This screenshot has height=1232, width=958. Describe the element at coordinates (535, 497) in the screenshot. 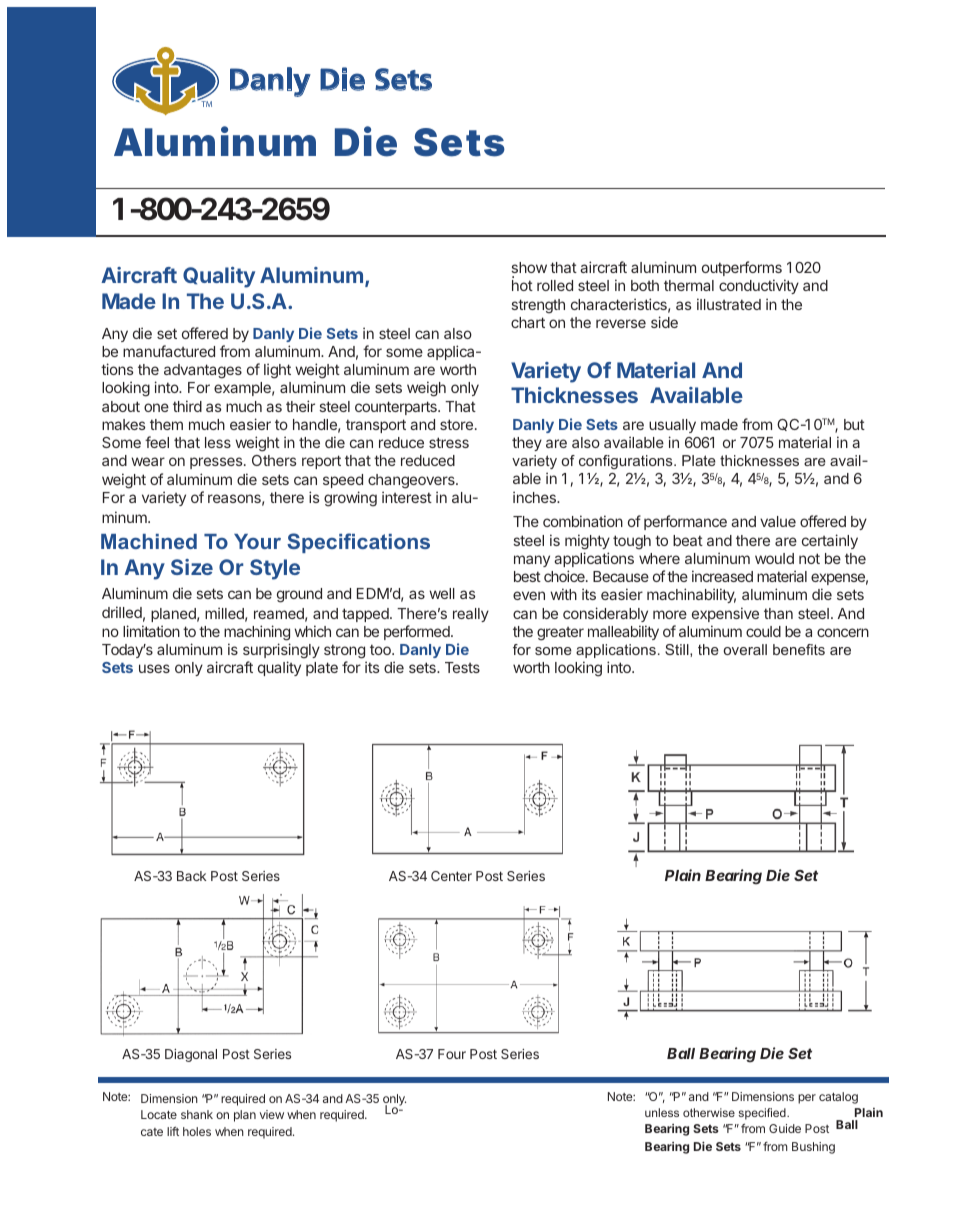

I see `inches` at that location.
